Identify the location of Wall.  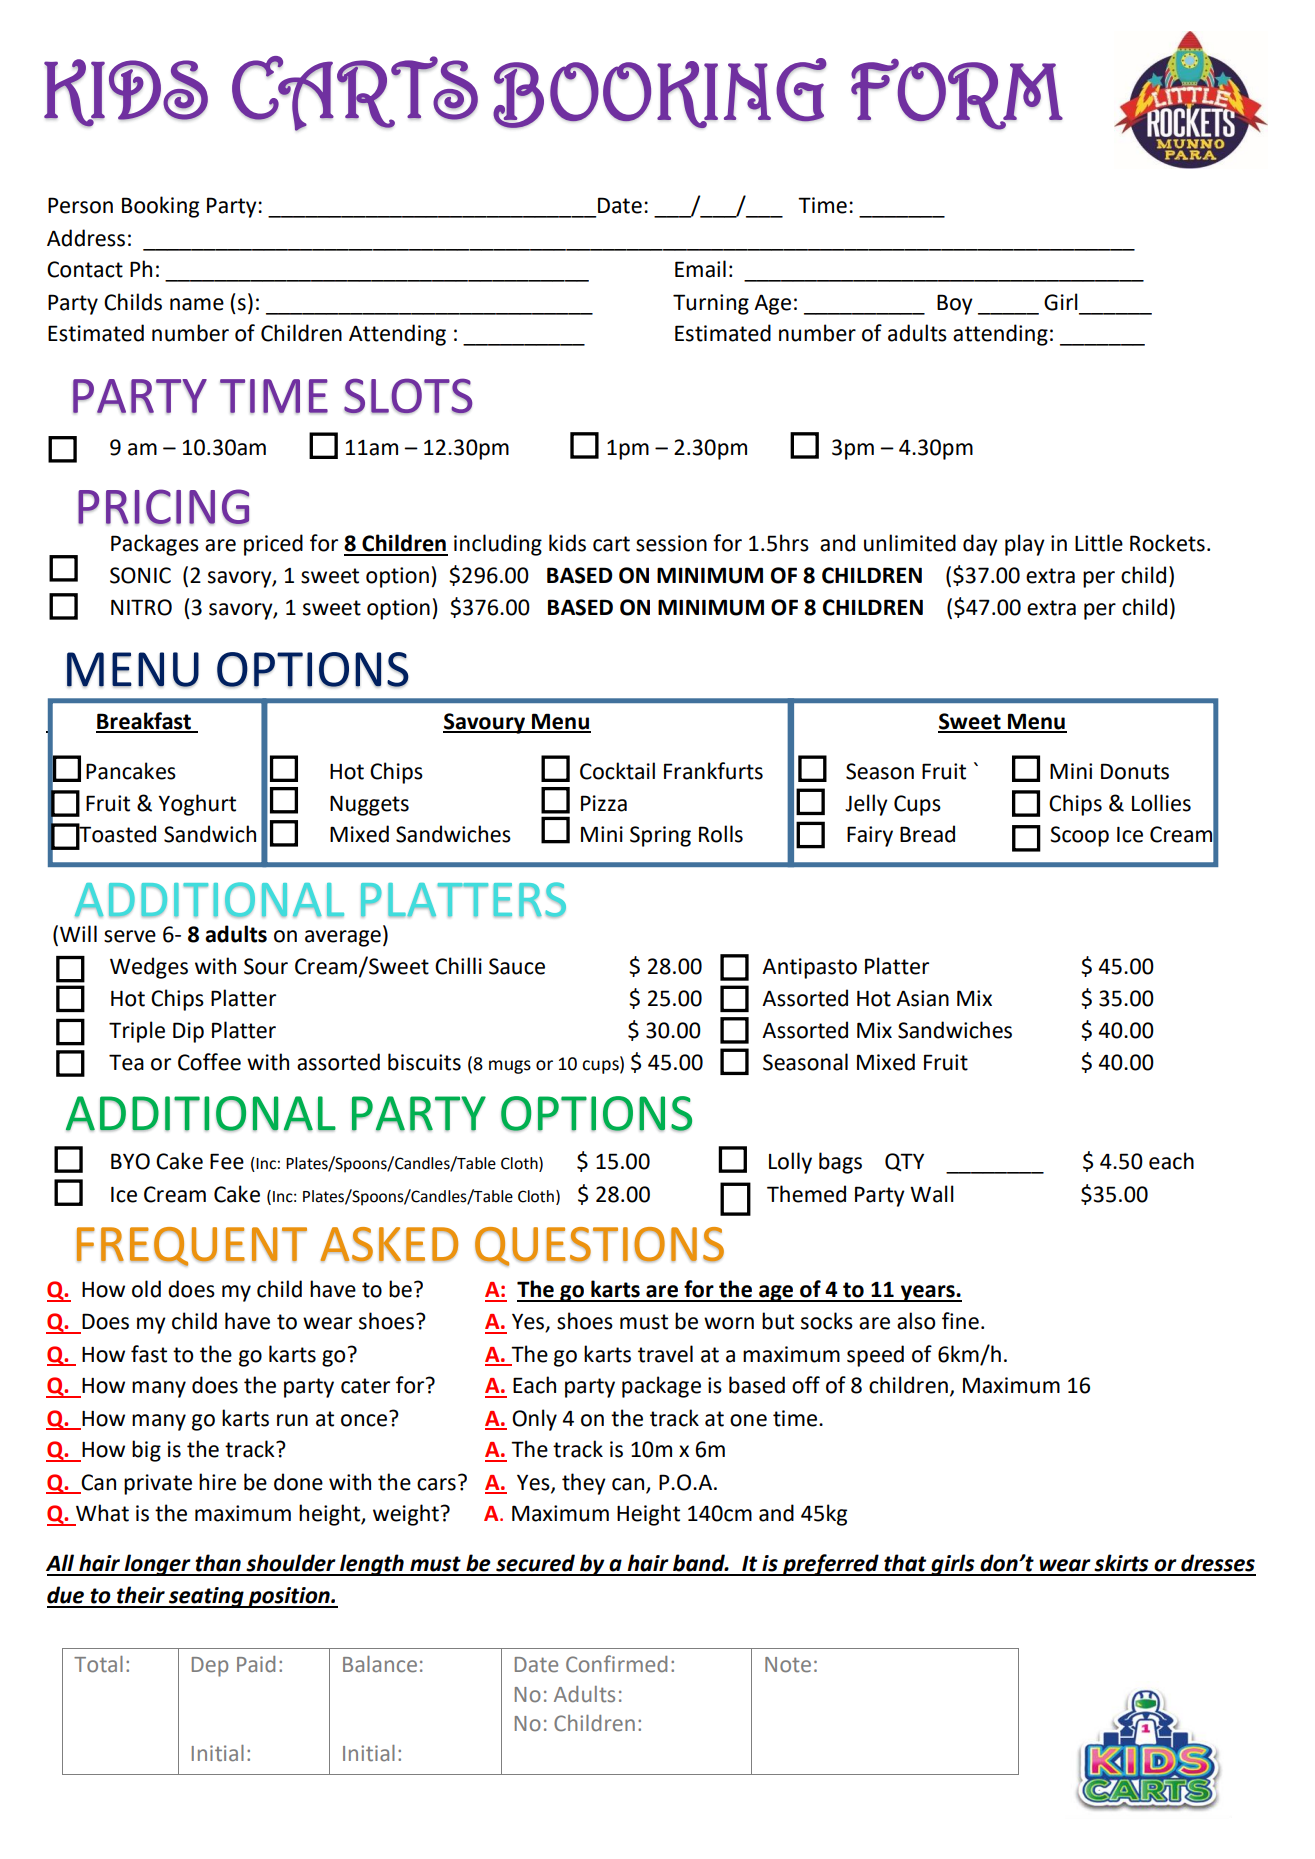
(932, 1194).
